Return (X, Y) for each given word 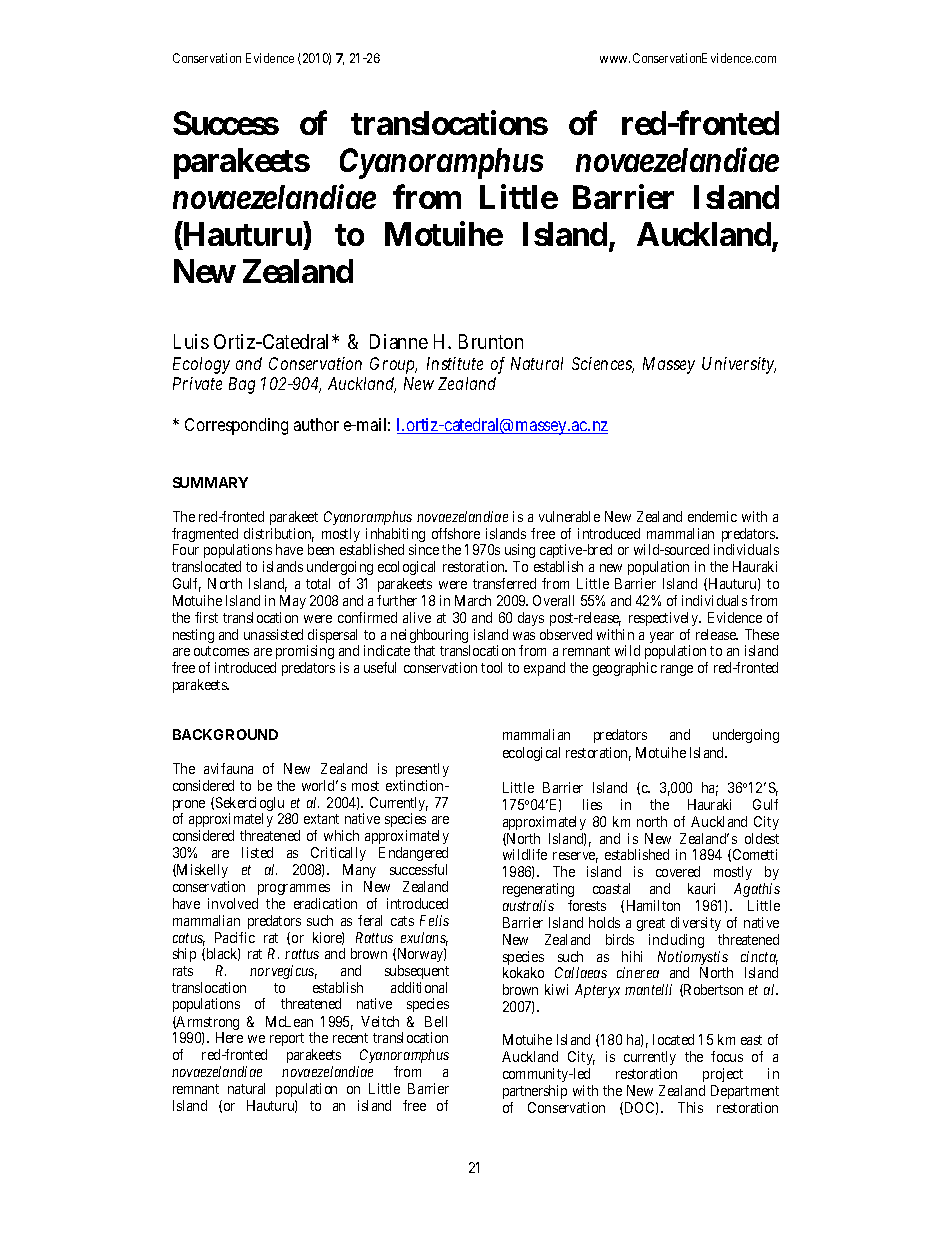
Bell (436, 1021)
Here (229, 1037)
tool (491, 667)
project (723, 1075)
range (677, 670)
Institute (455, 363)
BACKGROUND (225, 734)
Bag (242, 385)
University (739, 365)
